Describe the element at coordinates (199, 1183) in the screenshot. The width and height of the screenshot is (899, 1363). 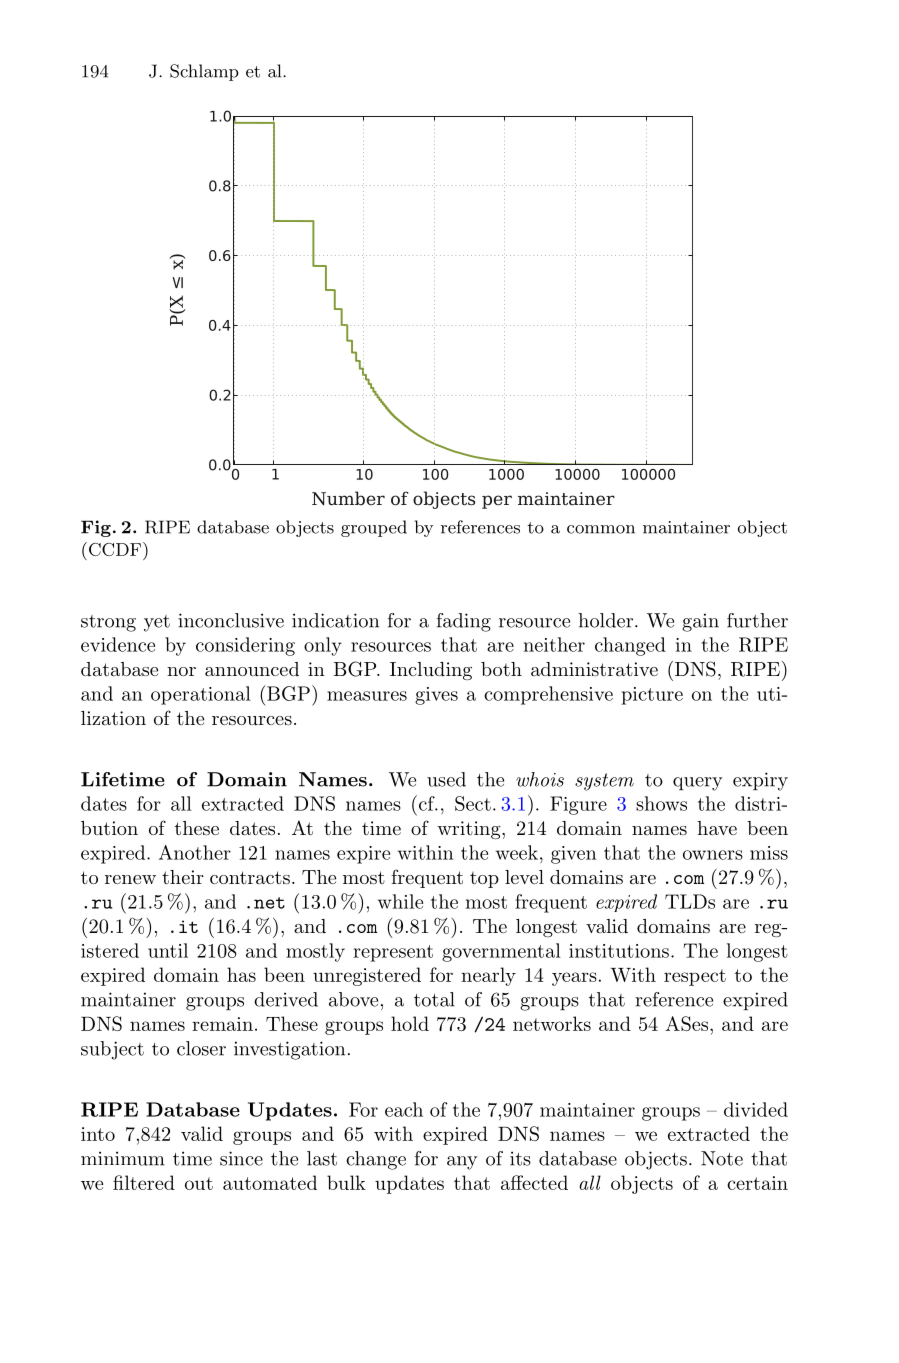
I see `out` at that location.
